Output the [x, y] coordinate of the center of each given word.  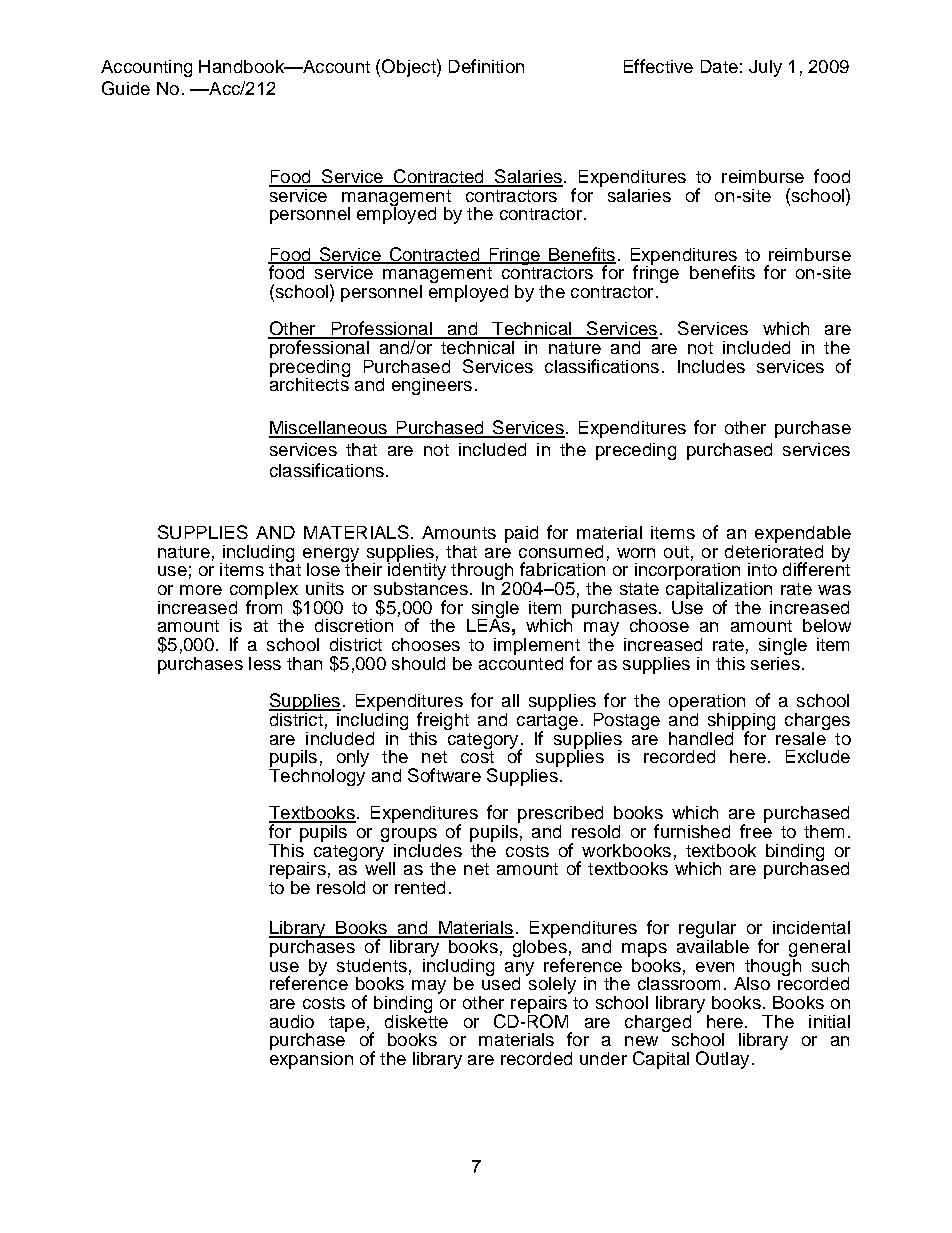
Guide [126, 88]
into [762, 569]
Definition [486, 66]
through [483, 573]
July [765, 68]
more [201, 590]
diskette [416, 1020]
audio [292, 1021]
